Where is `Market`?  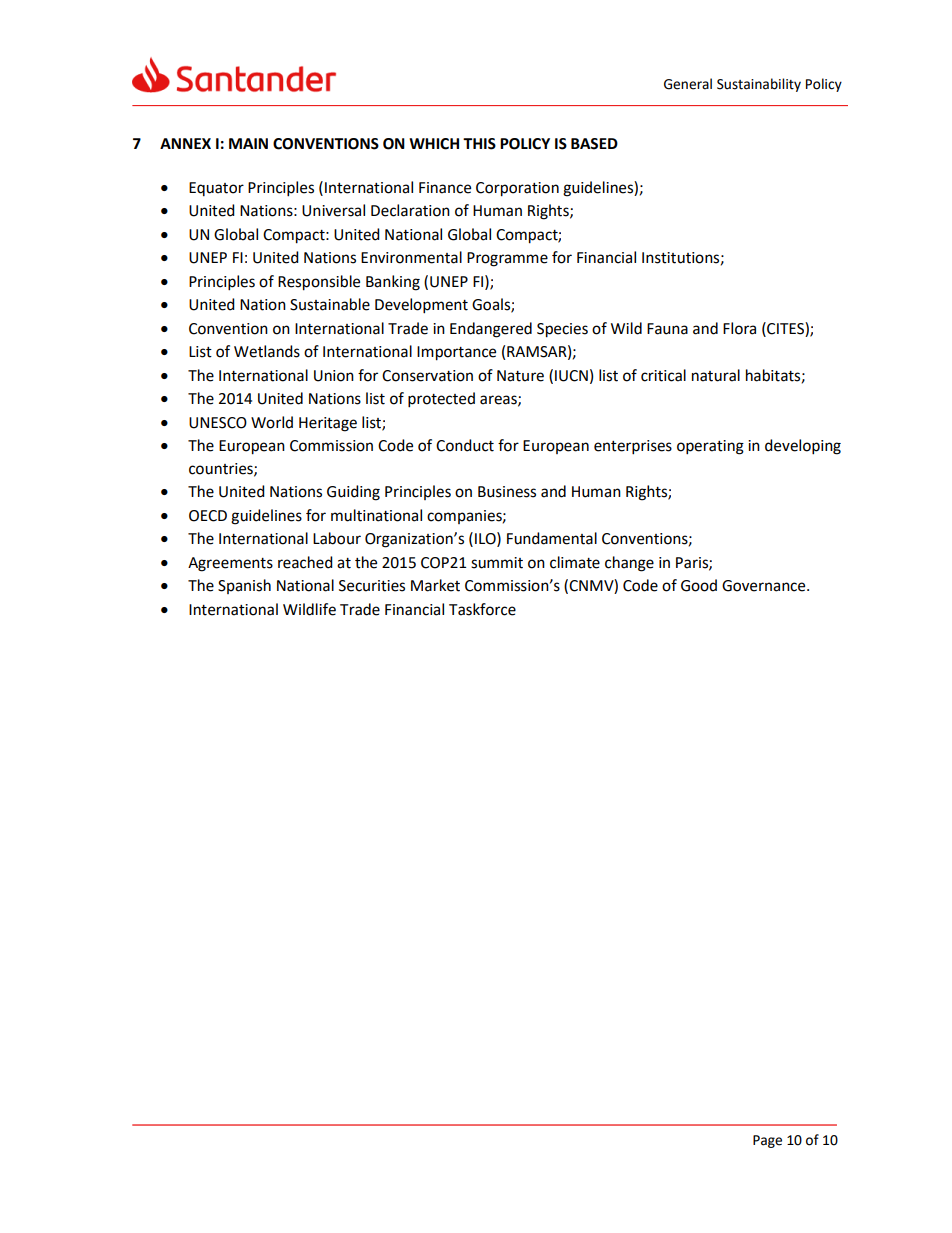
Market is located at coordinates (435, 585).
